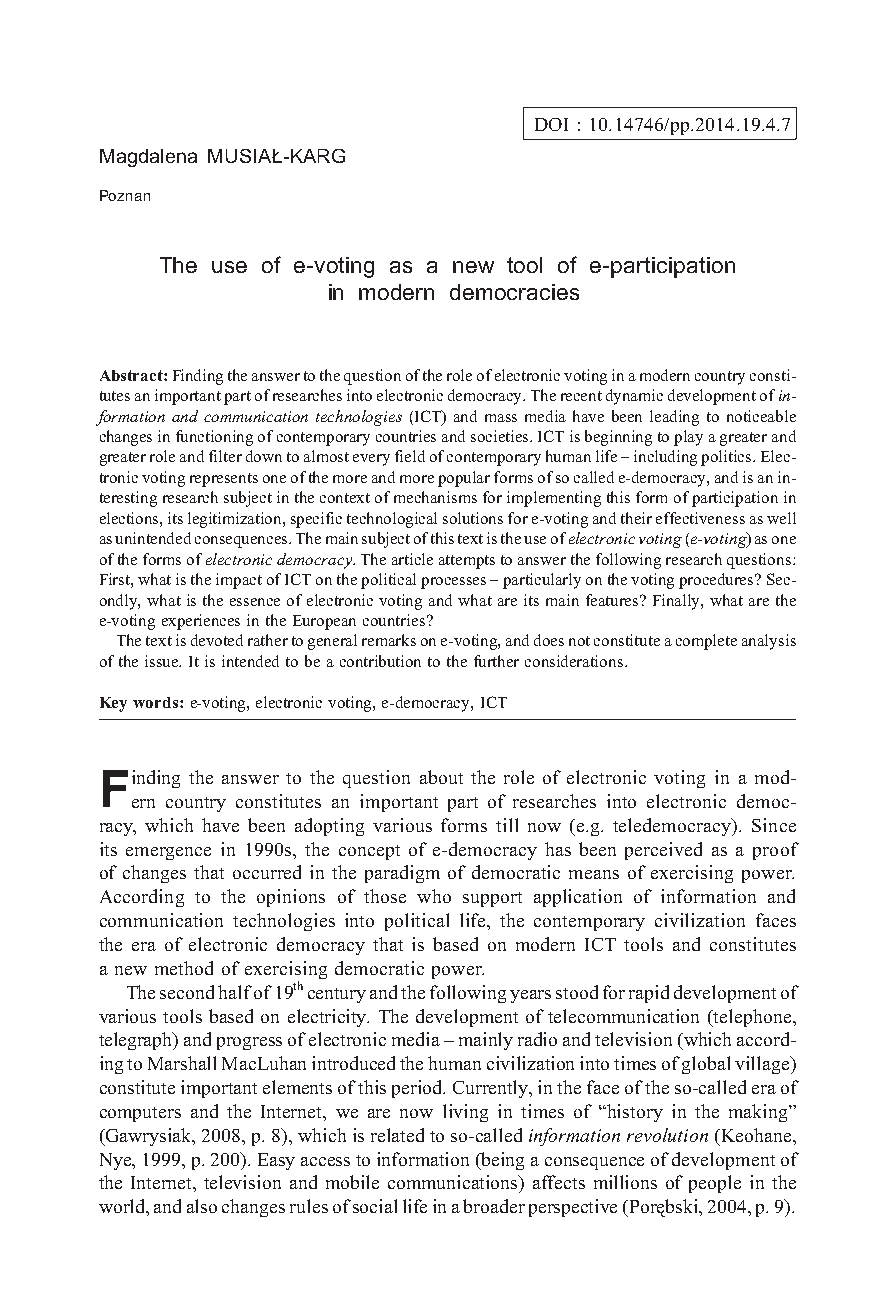 This screenshot has height=1298, width=895. I want to click on dynamic, so click(634, 397).
